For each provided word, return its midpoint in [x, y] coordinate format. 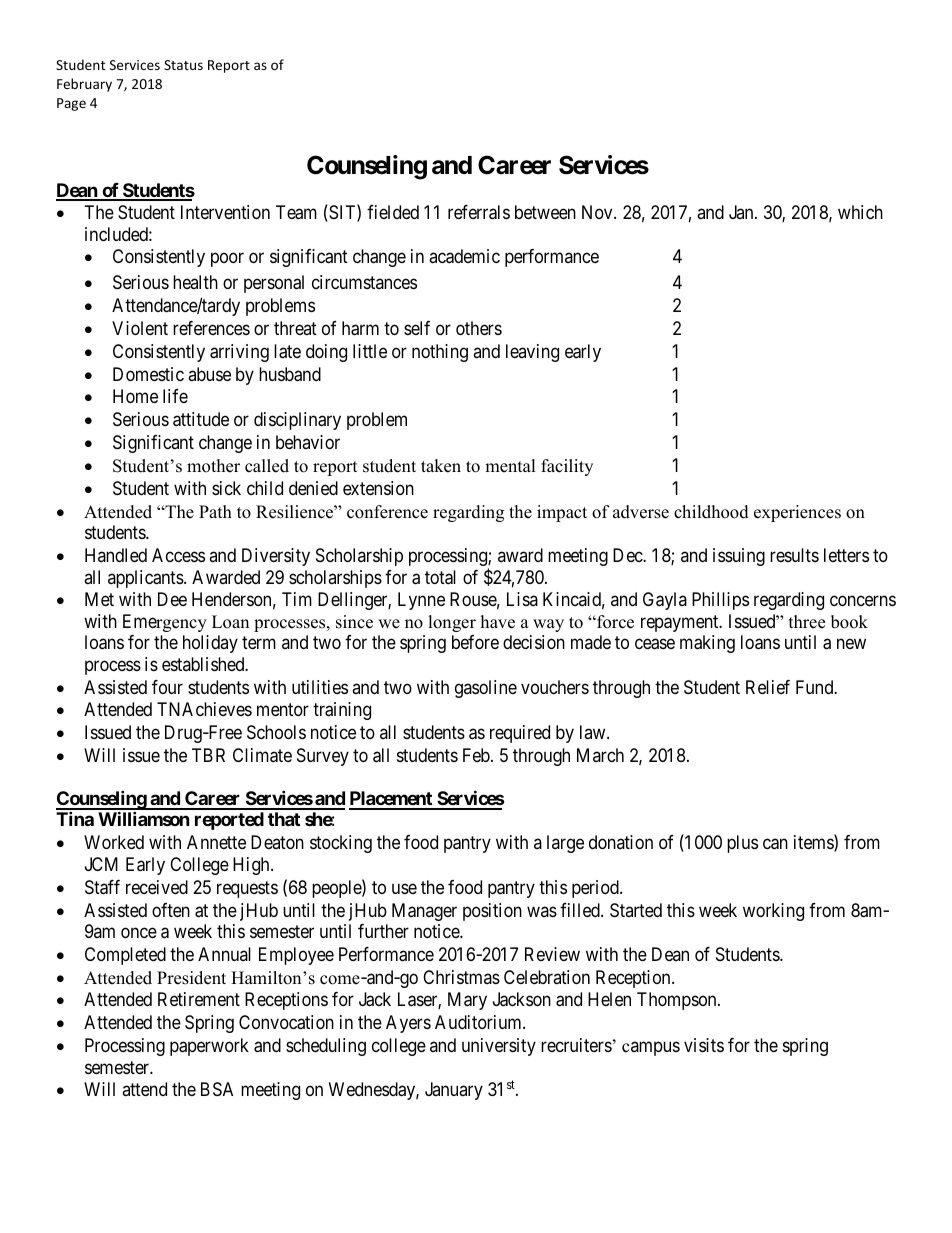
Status [183, 65]
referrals [479, 212]
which [860, 212]
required [520, 734]
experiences [797, 513]
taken [441, 466]
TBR [208, 755]
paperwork [209, 1047]
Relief [768, 687]
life [175, 396]
